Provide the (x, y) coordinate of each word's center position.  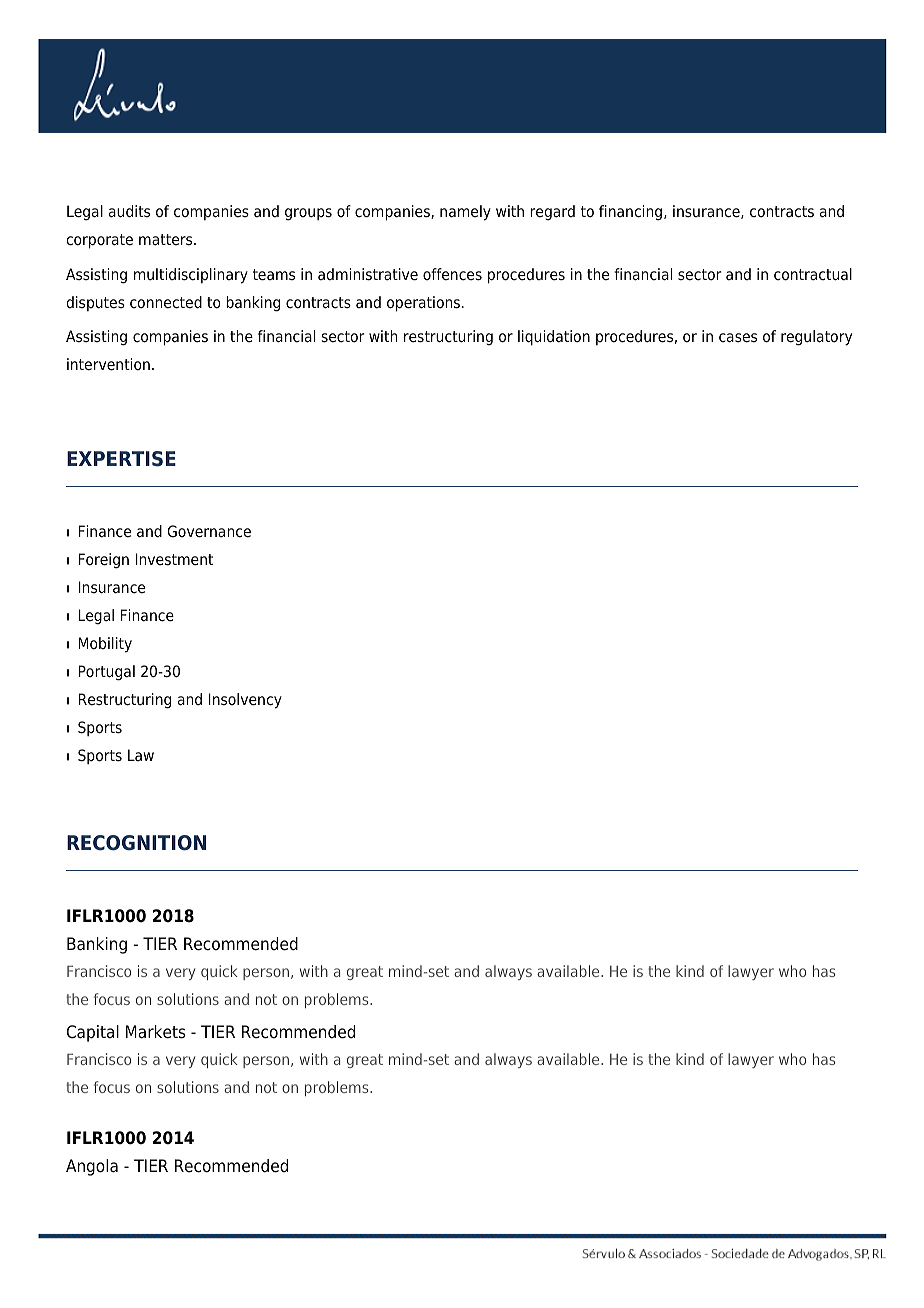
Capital (93, 1033)
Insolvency (245, 701)
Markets (156, 1032)
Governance (209, 531)
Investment (174, 559)
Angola (92, 1167)
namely (465, 213)
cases (738, 338)
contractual (813, 274)
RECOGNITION (136, 843)
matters (167, 240)
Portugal (107, 673)
